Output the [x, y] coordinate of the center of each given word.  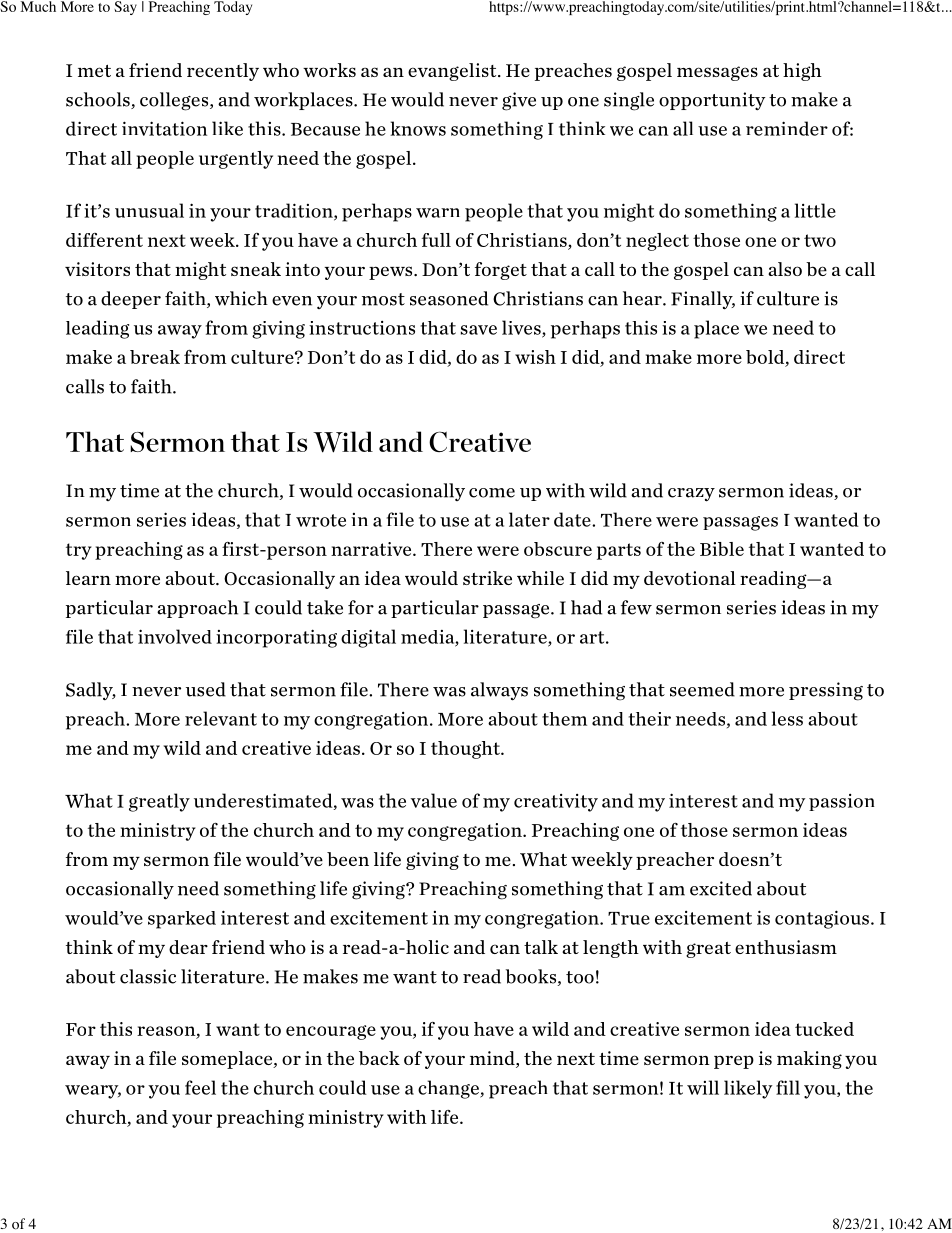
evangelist [453, 72]
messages [717, 73]
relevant [221, 718]
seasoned [449, 298]
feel [200, 1087]
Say [125, 8]
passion [841, 802]
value [434, 800]
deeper [131, 300]
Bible [722, 549]
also [785, 269]
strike [487, 578]
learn [88, 578]
